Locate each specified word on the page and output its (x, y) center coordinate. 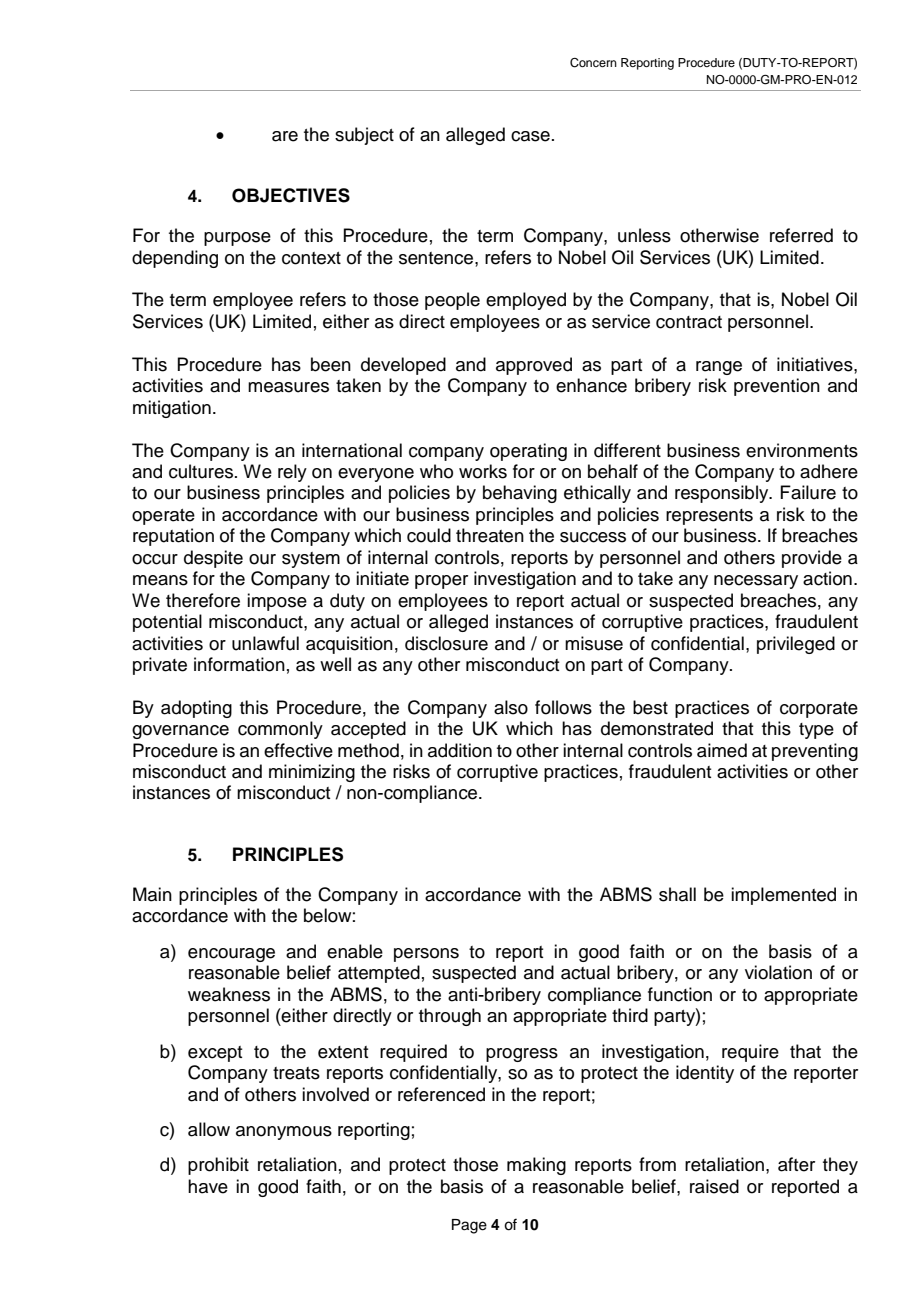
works (483, 471)
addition (460, 750)
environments (802, 450)
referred (801, 235)
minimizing (312, 773)
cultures (202, 471)
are (285, 136)
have (208, 1186)
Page (469, 1226)
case (530, 136)
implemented (783, 896)
